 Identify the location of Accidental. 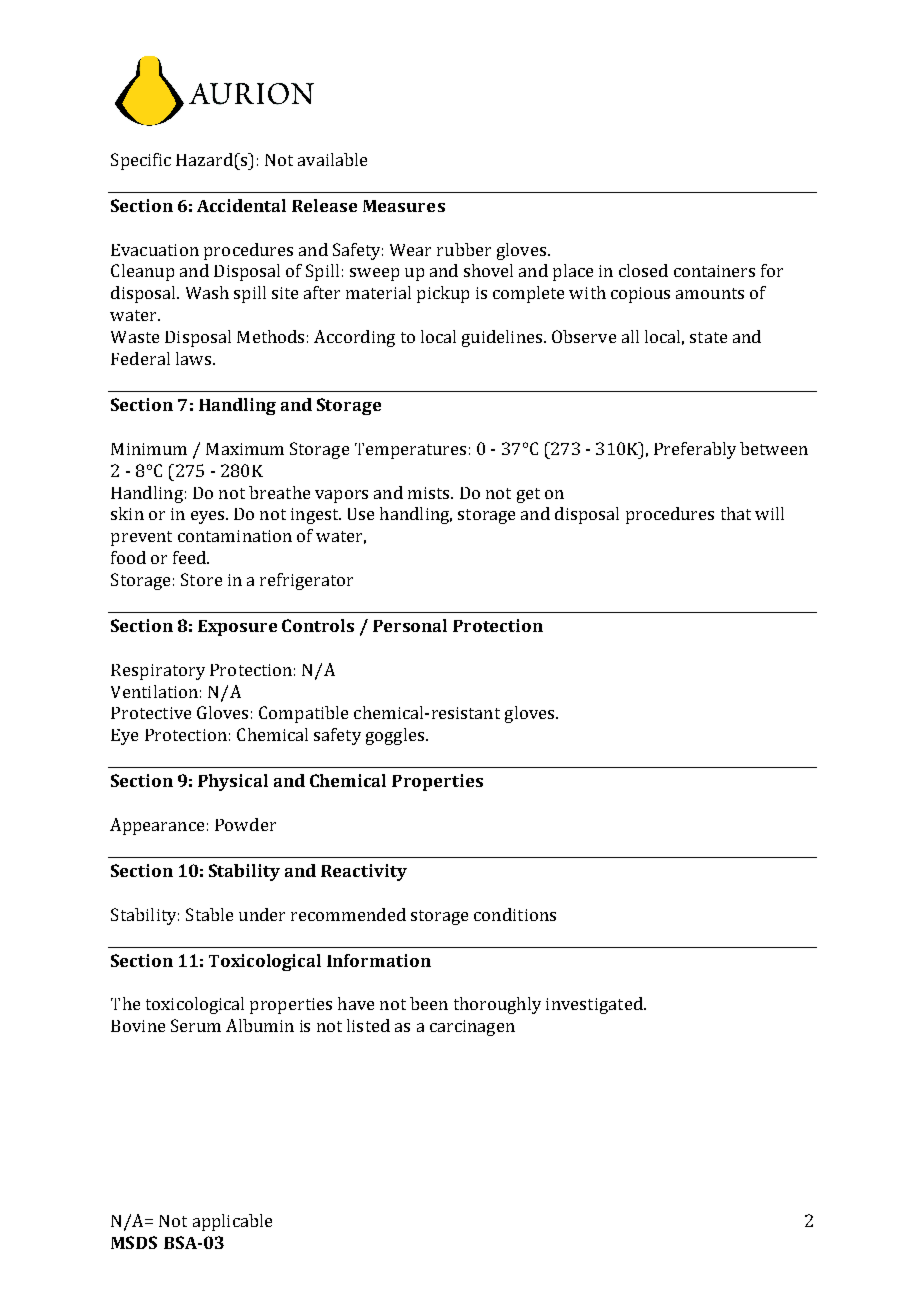
(241, 205).
